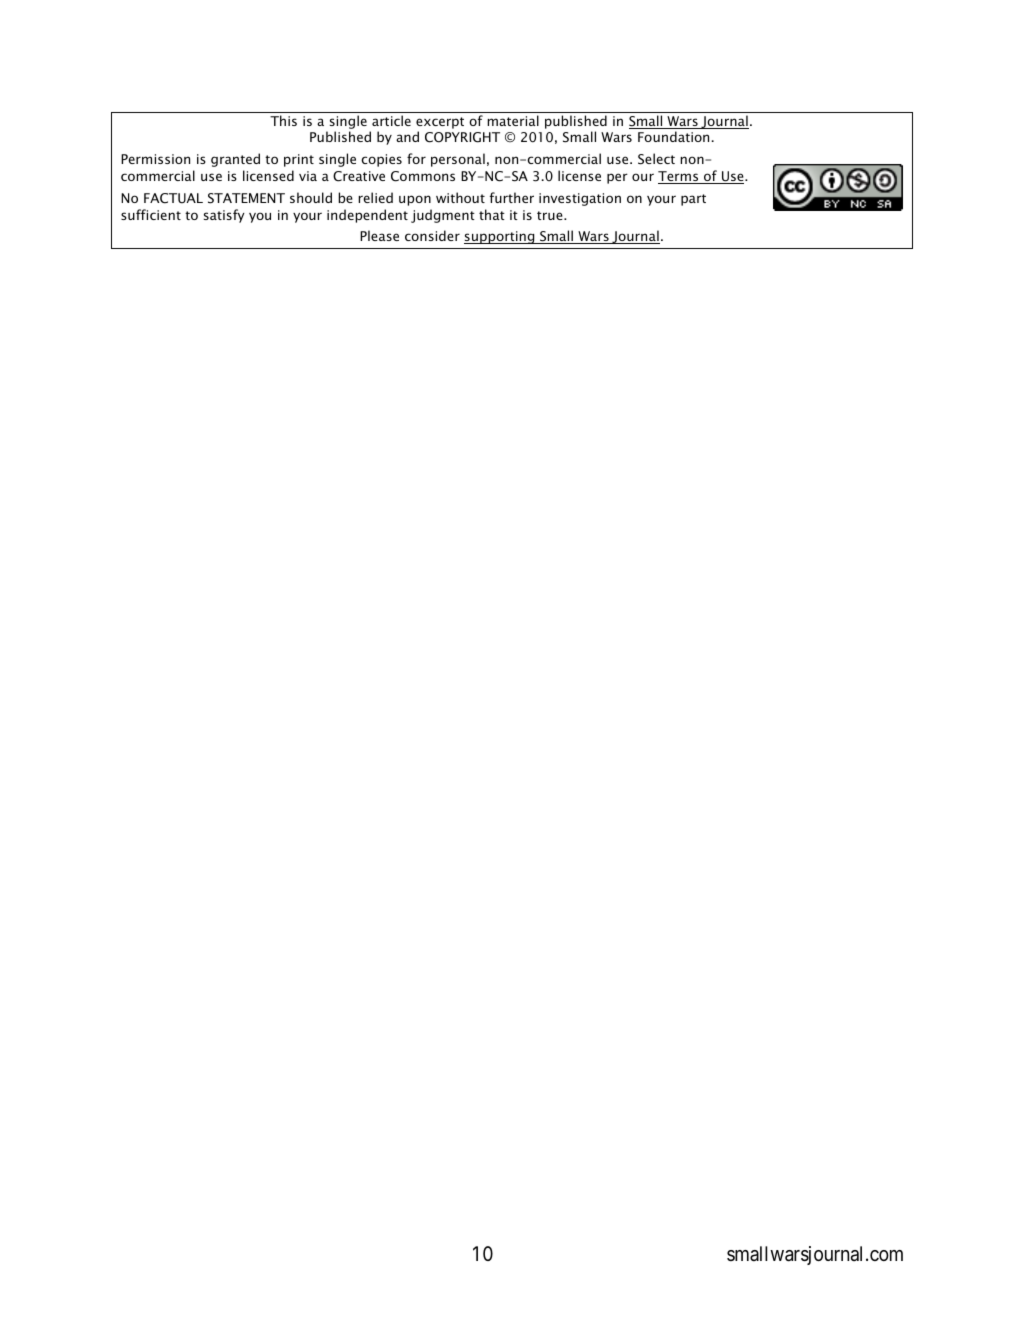 This screenshot has width=1025, height=1327. Describe the element at coordinates (679, 177) in the screenshot. I see `Terms` at that location.
